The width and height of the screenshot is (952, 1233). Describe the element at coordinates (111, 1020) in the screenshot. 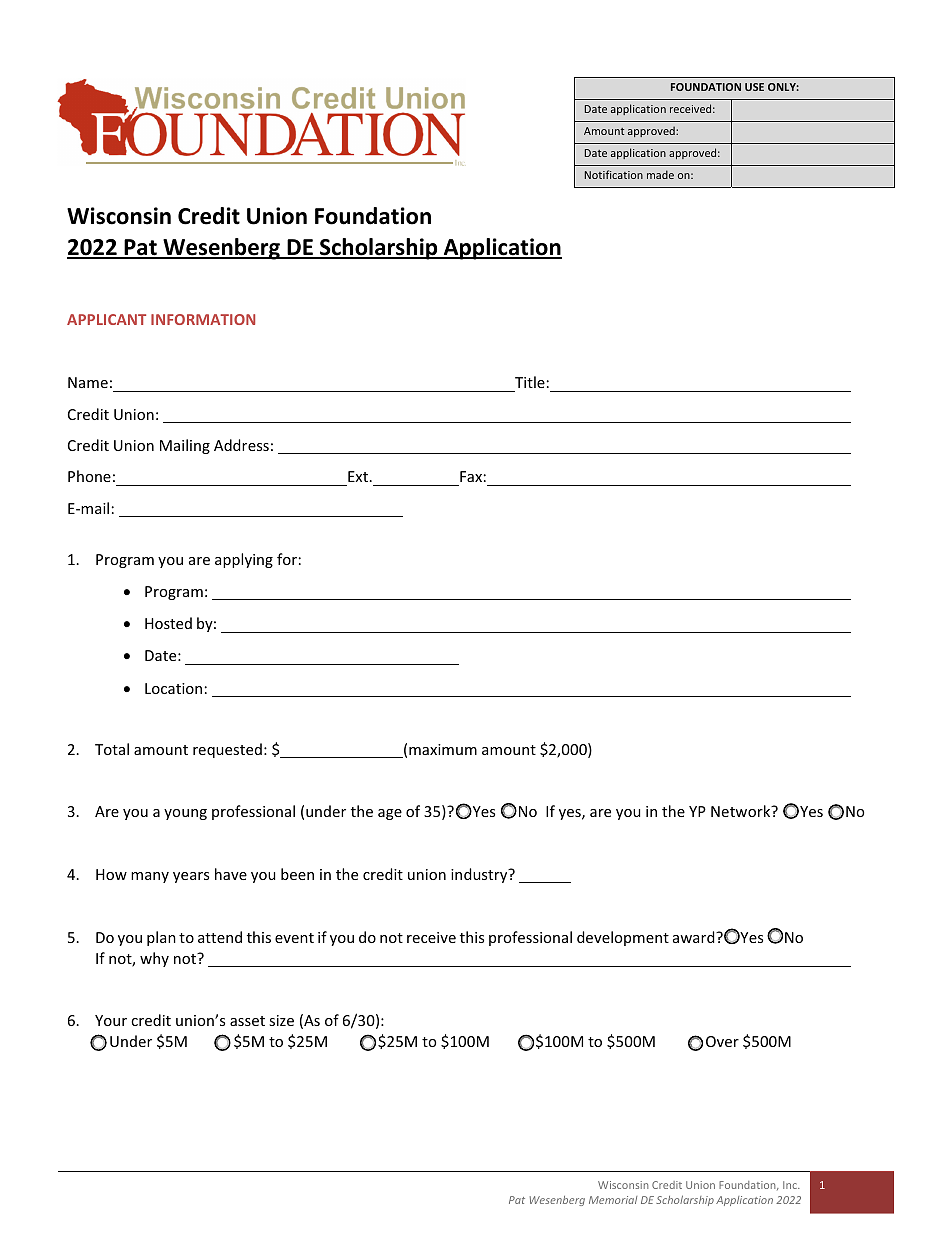

I see `Your` at that location.
